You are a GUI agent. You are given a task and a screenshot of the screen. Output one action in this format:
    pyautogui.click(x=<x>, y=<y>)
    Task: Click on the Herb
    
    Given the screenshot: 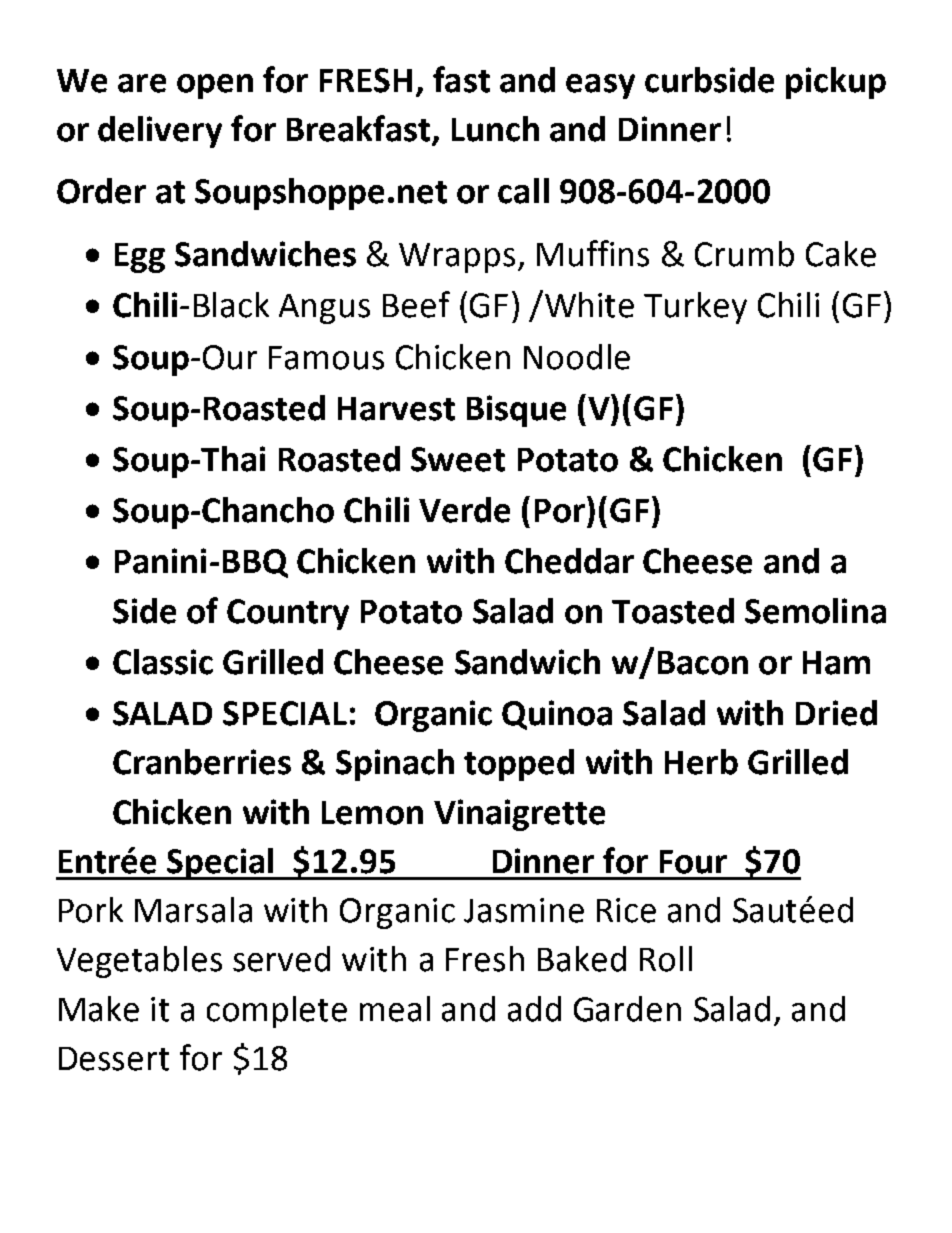 What is the action you would take?
    pyautogui.click(x=701, y=762)
